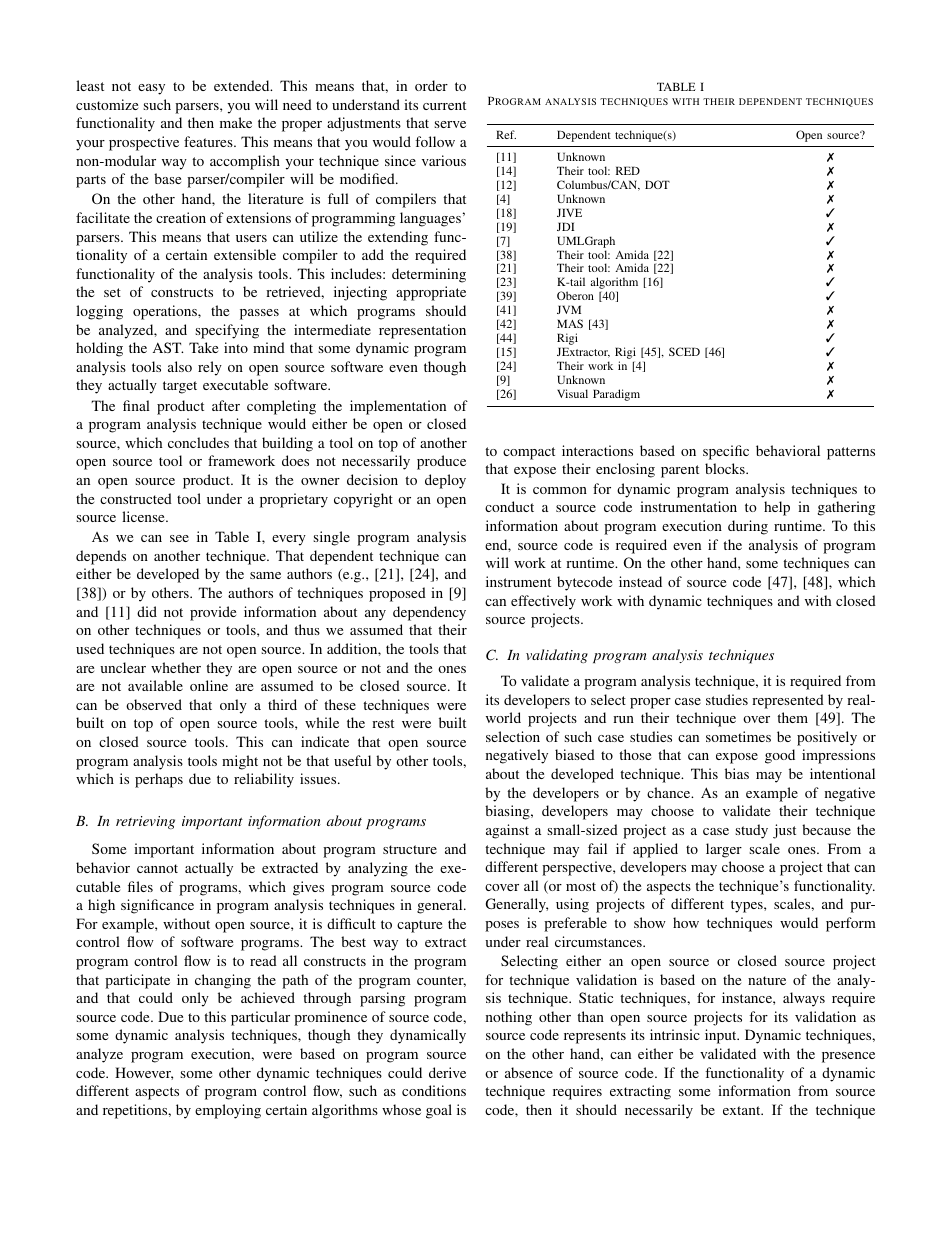 The height and width of the screenshot is (1233, 952). I want to click on features, so click(209, 141).
